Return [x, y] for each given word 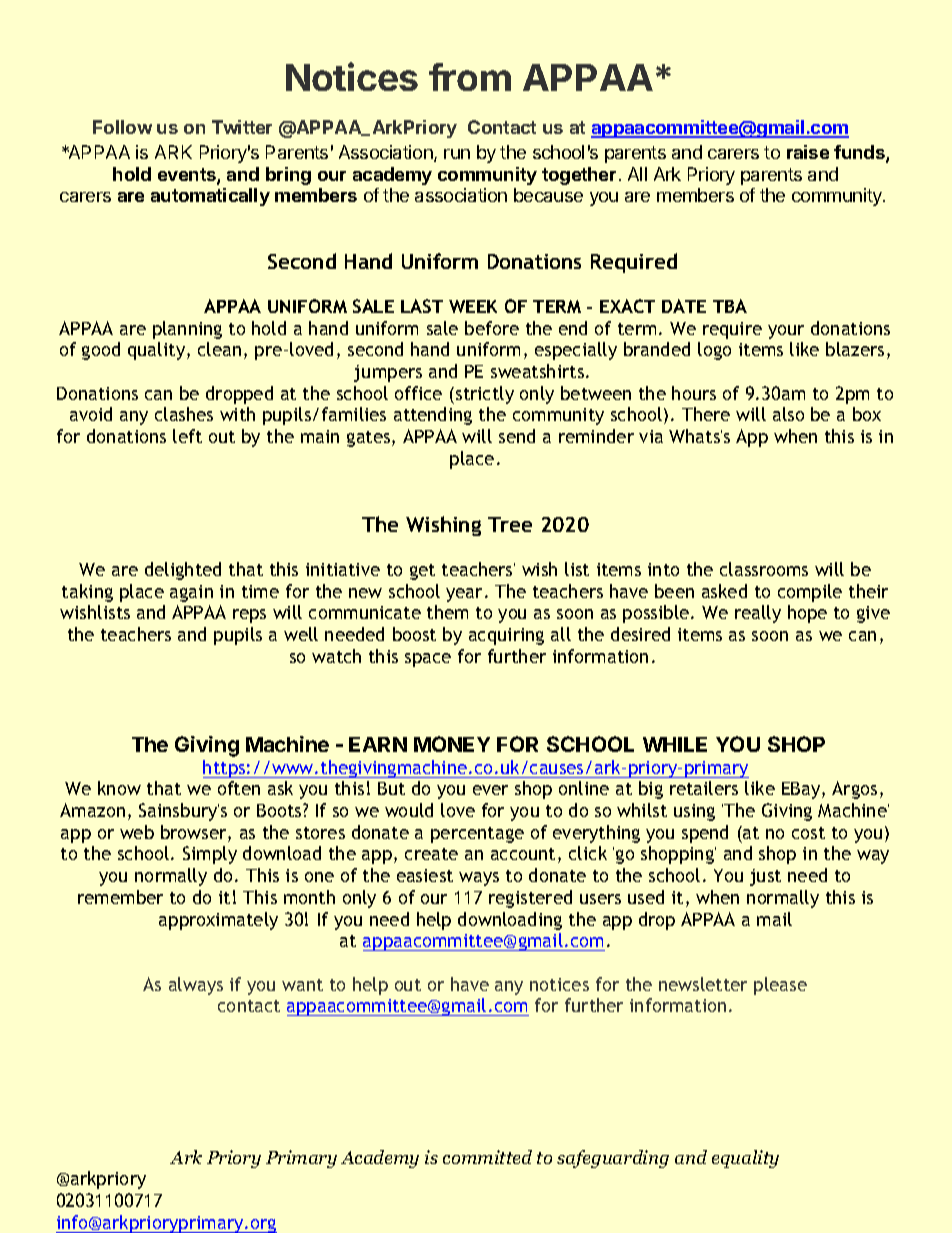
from [470, 77]
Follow [122, 127]
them [447, 612]
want [302, 985]
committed [487, 1157]
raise [808, 152]
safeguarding [613, 1159]
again [191, 593]
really [758, 614]
